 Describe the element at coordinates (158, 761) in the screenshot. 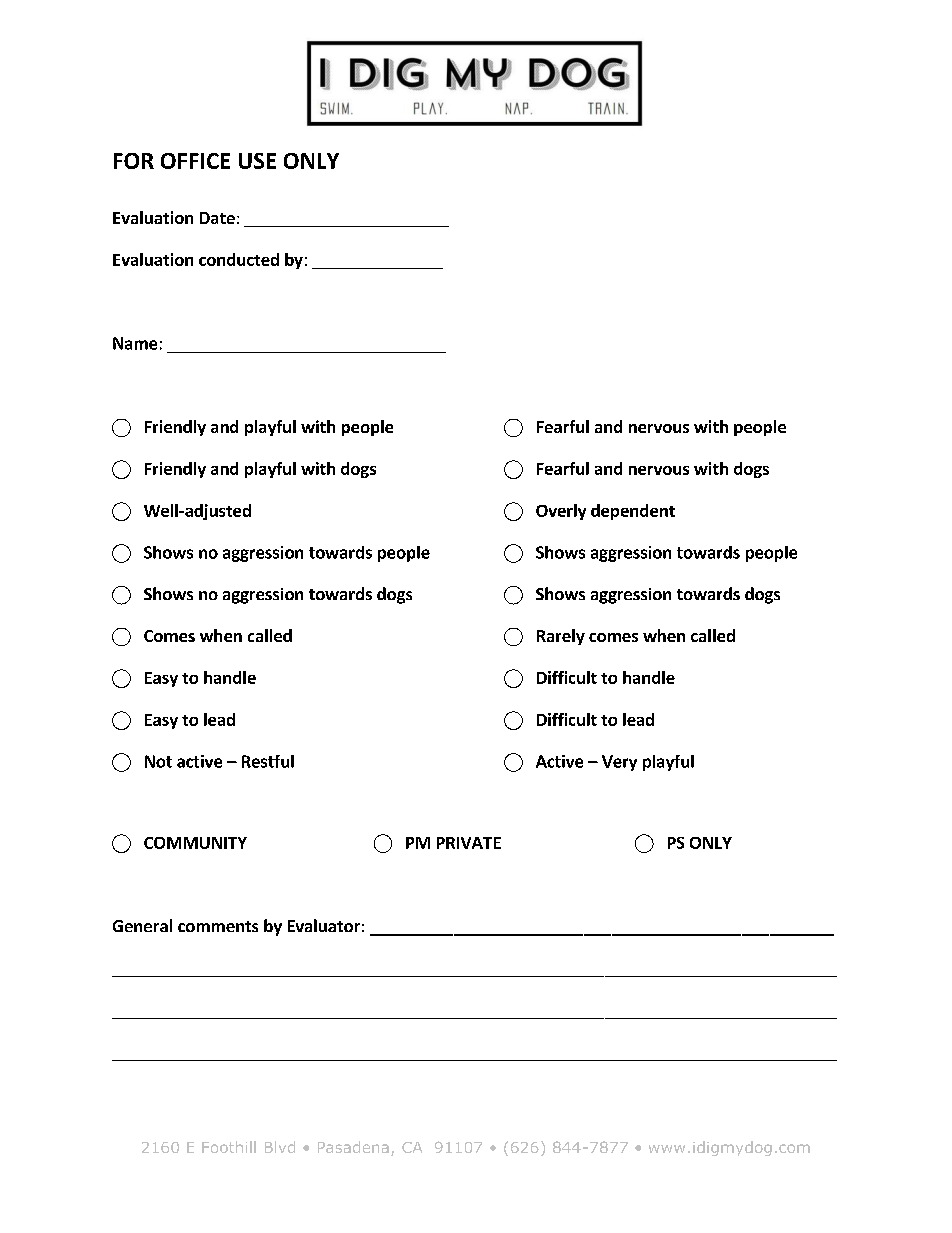

I see `Not` at that location.
